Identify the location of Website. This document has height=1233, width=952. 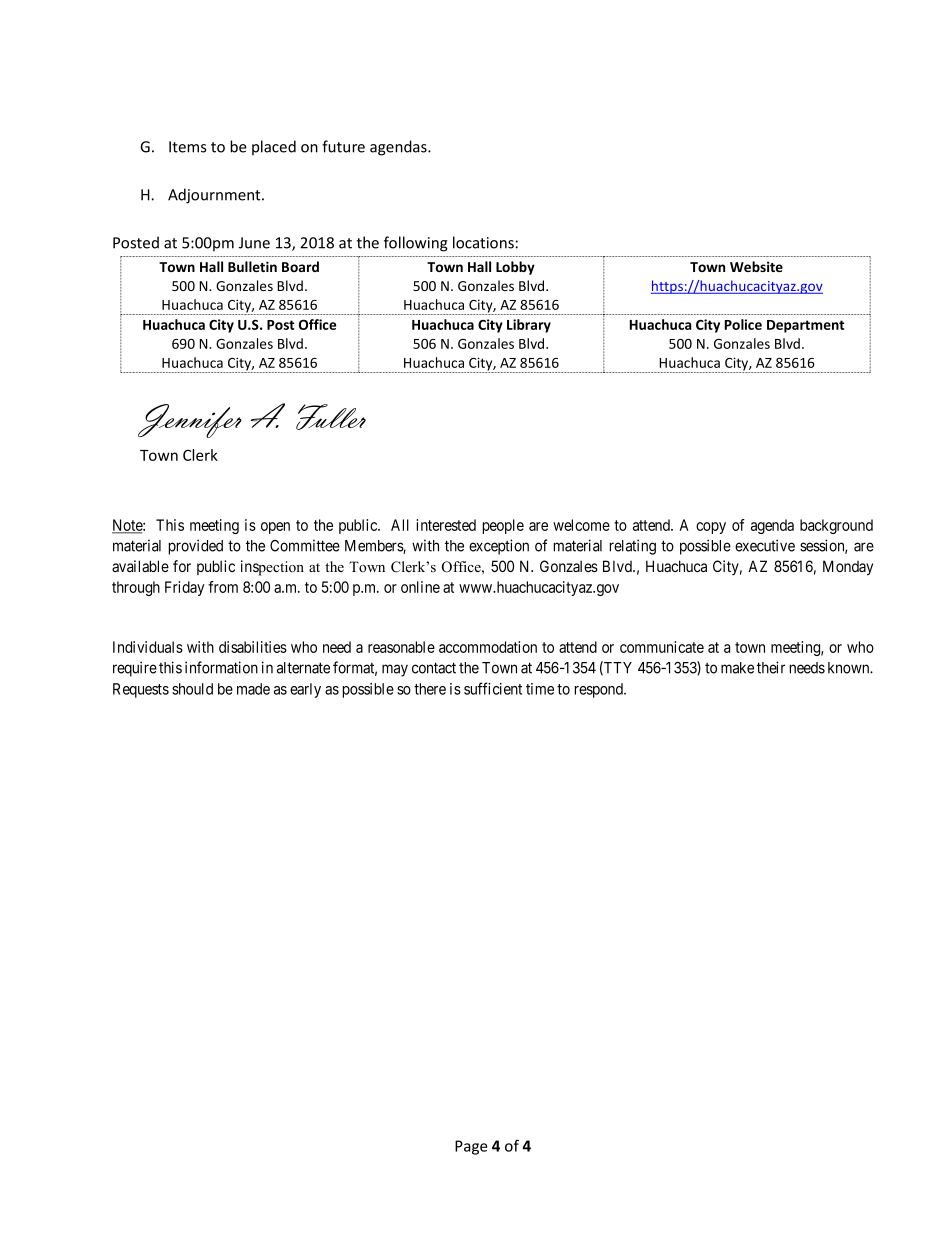
(756, 266).
